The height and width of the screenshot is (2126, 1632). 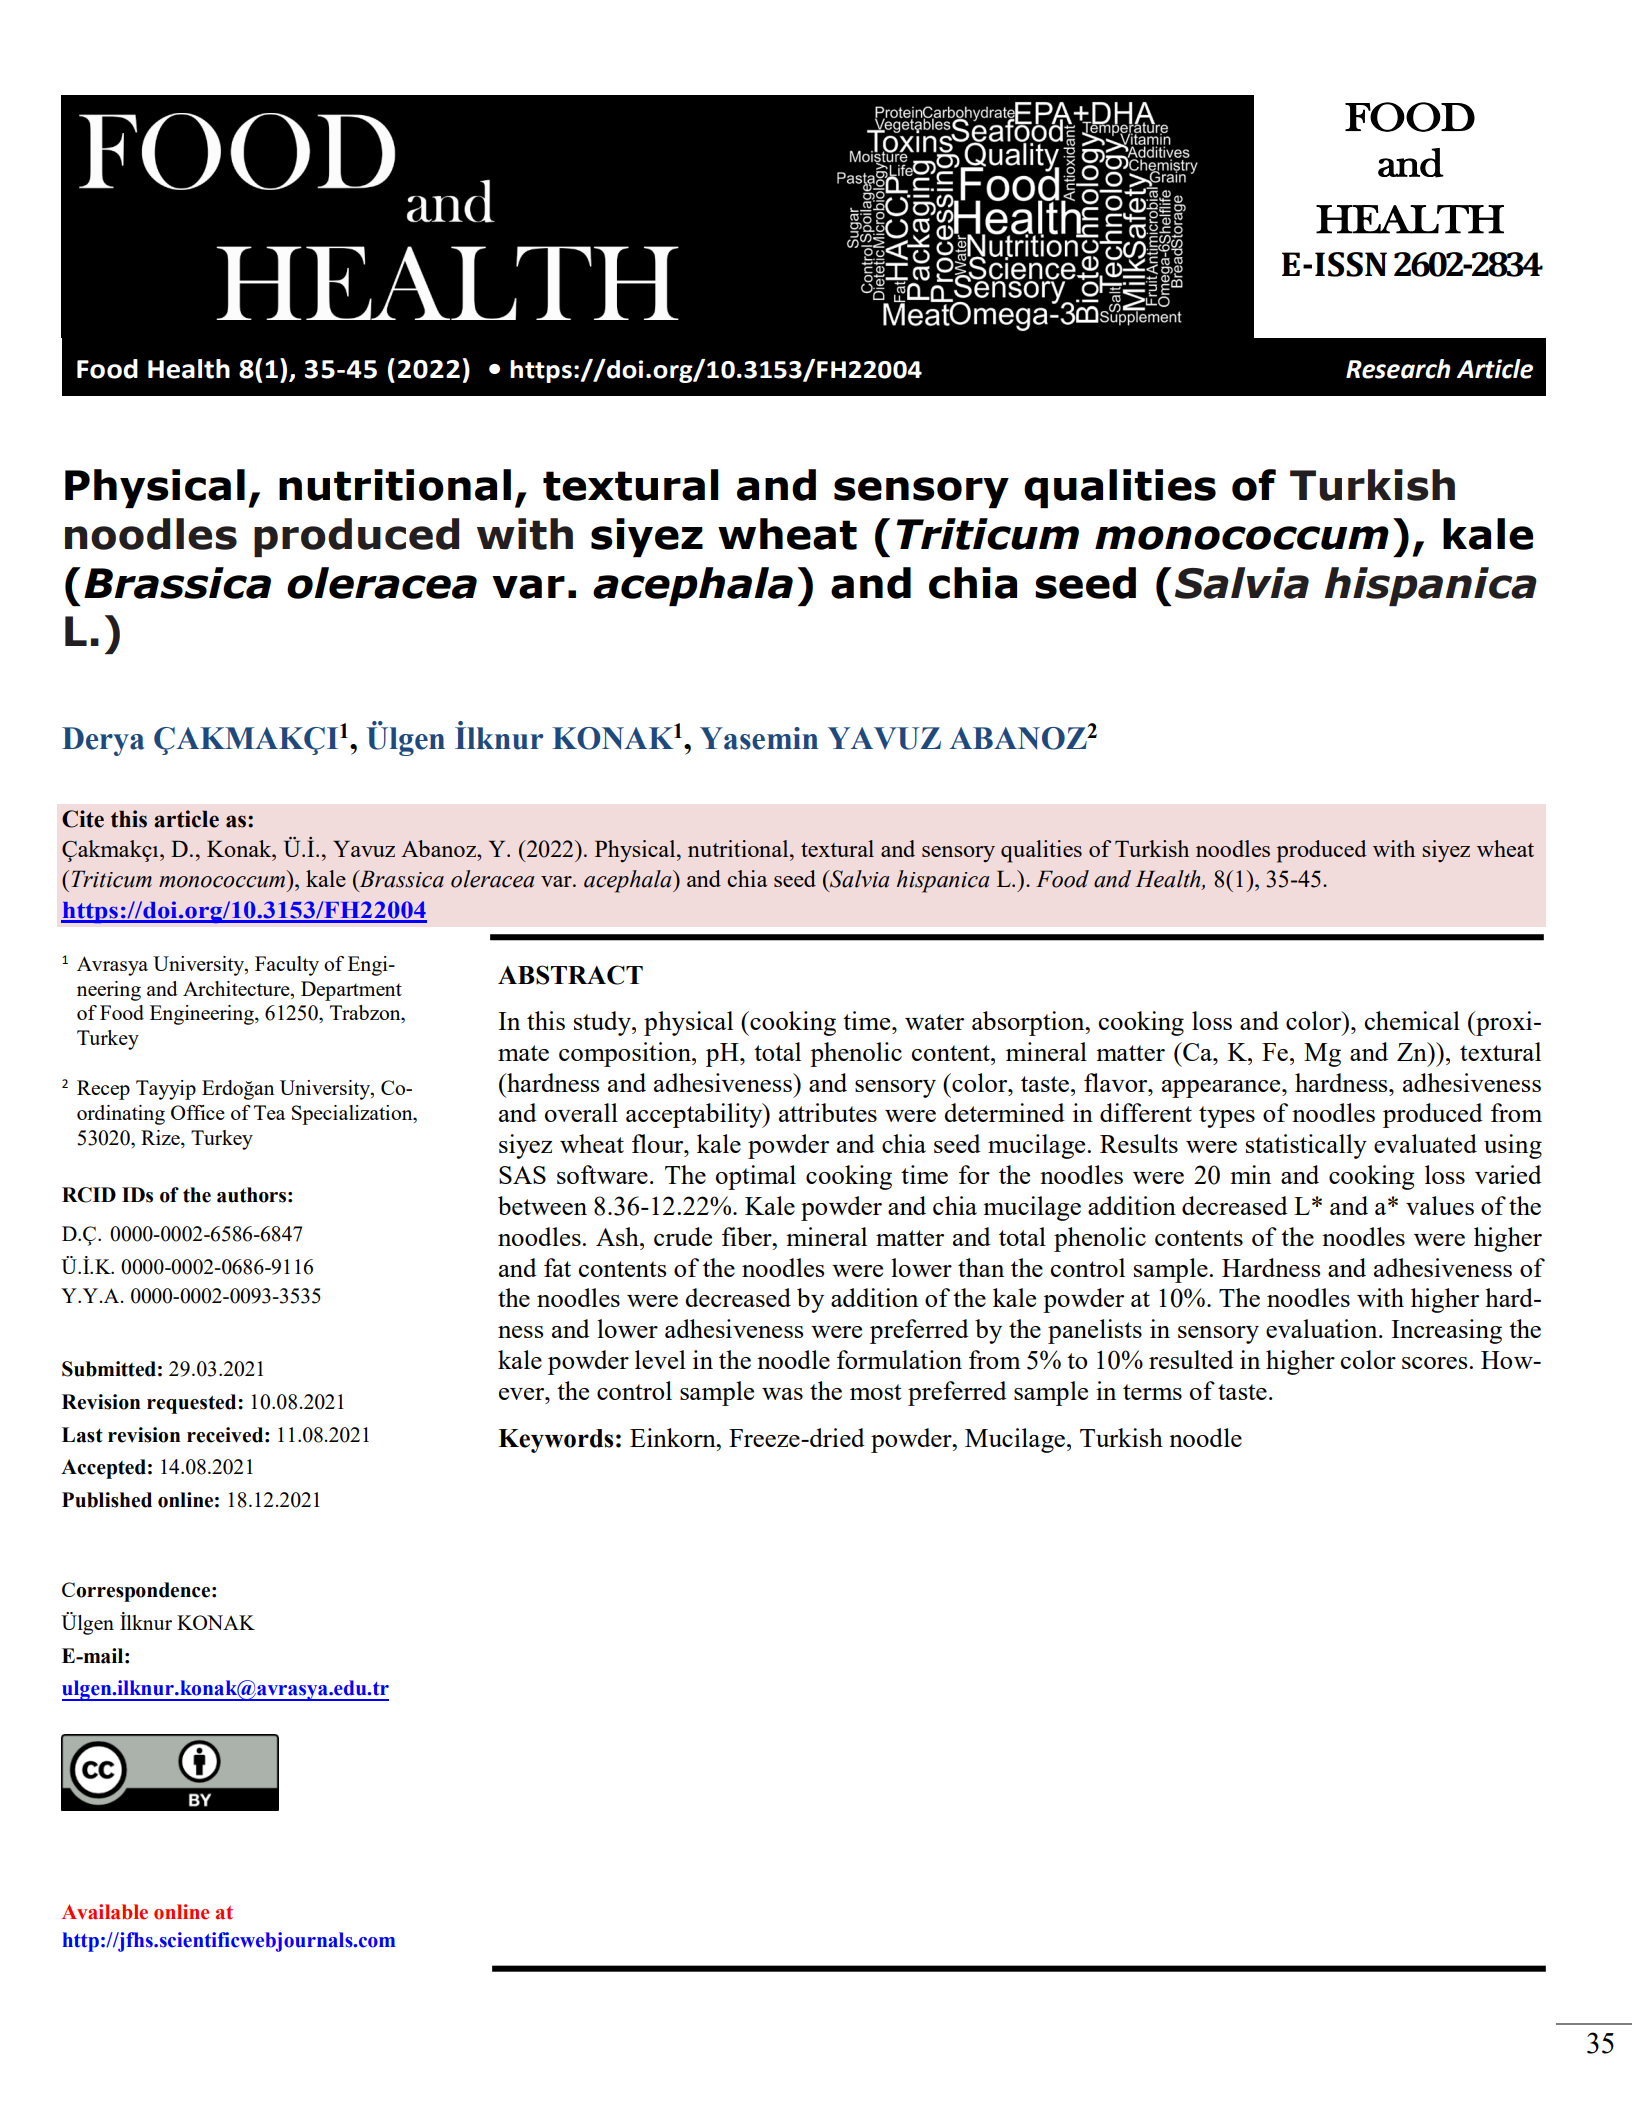 What do you see at coordinates (269, 1112) in the screenshot?
I see `Tea` at bounding box center [269, 1112].
